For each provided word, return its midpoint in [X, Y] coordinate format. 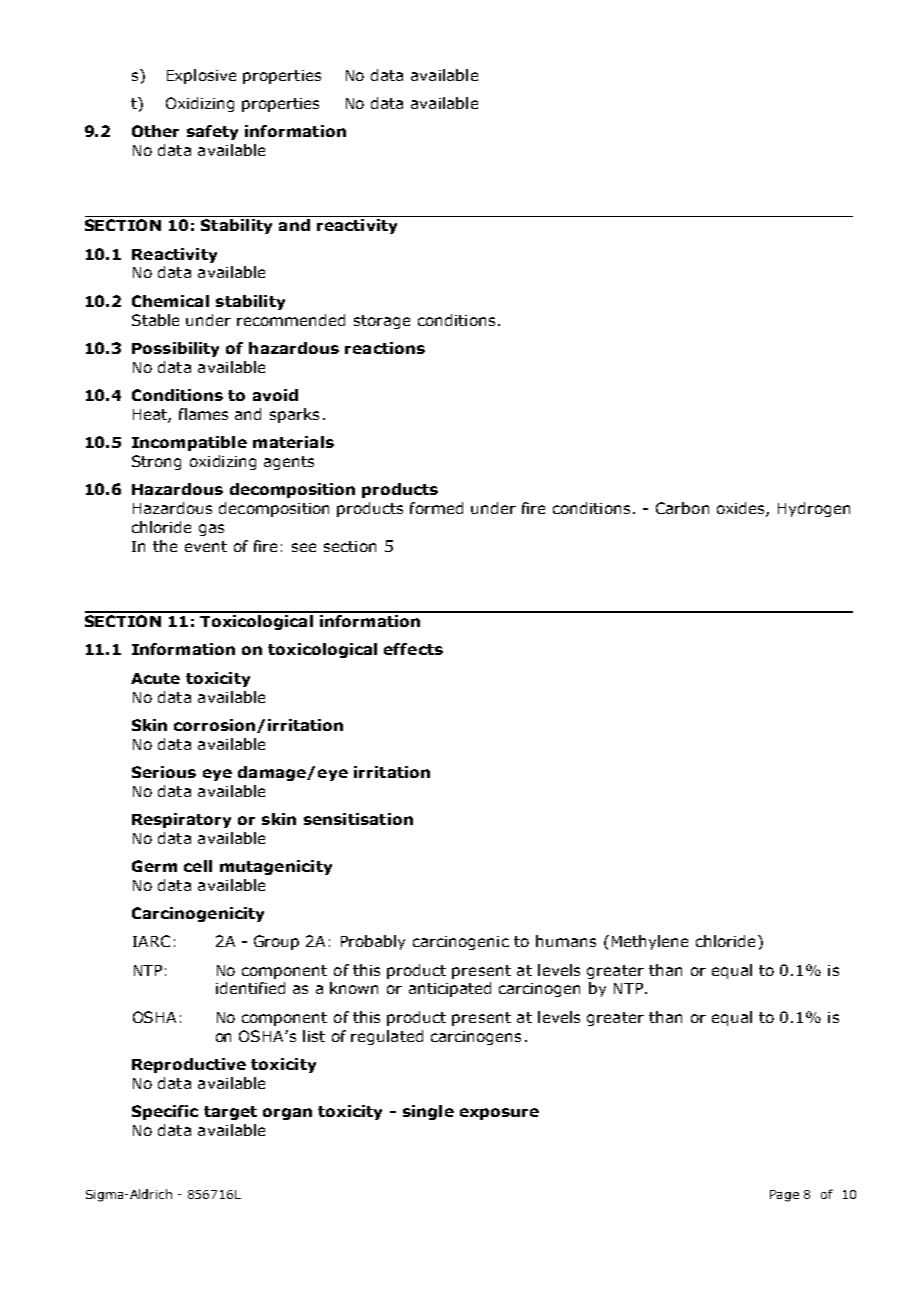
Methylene [650, 942]
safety [212, 132]
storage [382, 322]
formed [436, 508]
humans [566, 941]
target [230, 1113]
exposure [499, 1114]
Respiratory [181, 820]
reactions [385, 348]
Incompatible [189, 443]
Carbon [682, 508]
